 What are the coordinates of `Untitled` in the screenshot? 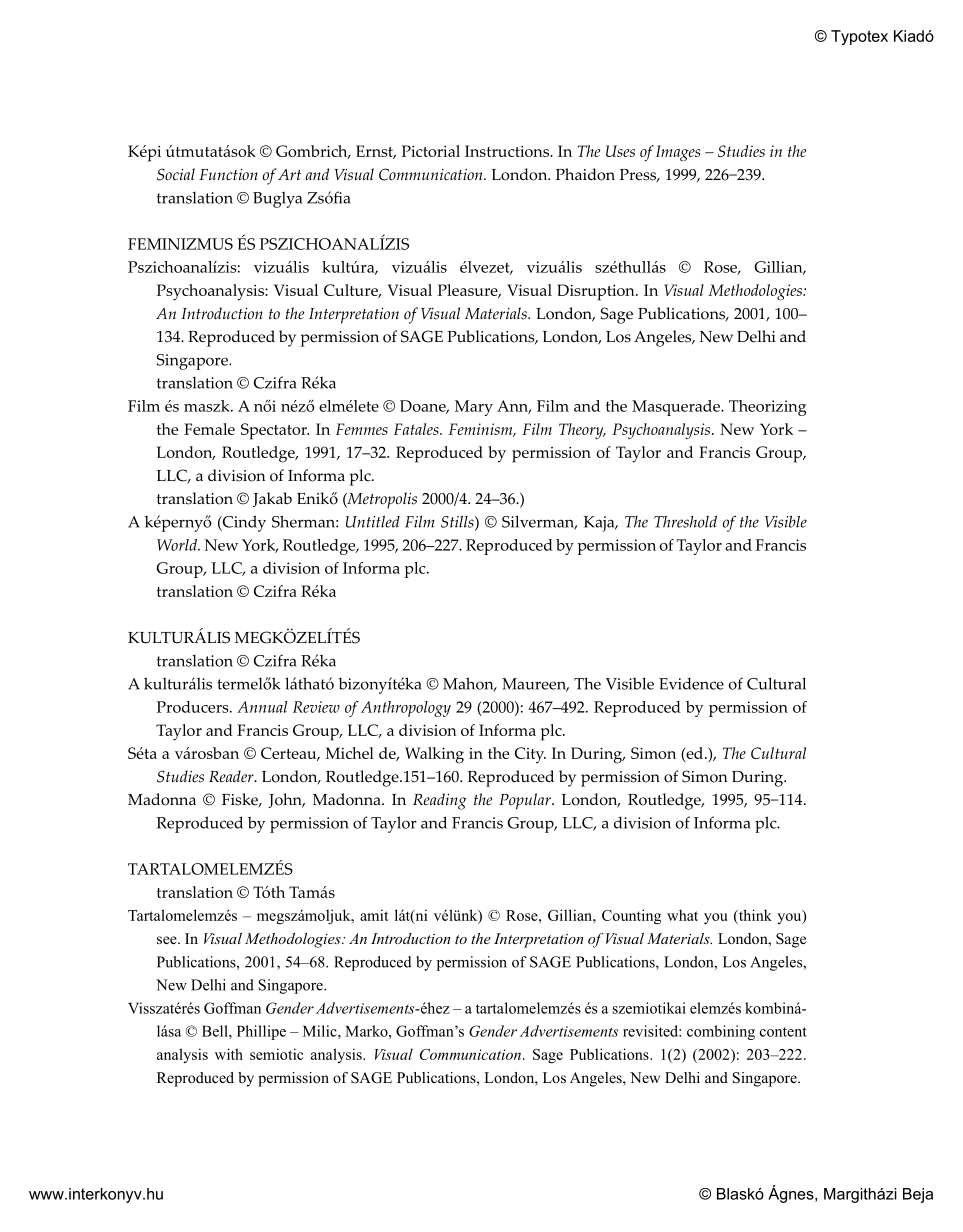 It's located at (373, 521).
